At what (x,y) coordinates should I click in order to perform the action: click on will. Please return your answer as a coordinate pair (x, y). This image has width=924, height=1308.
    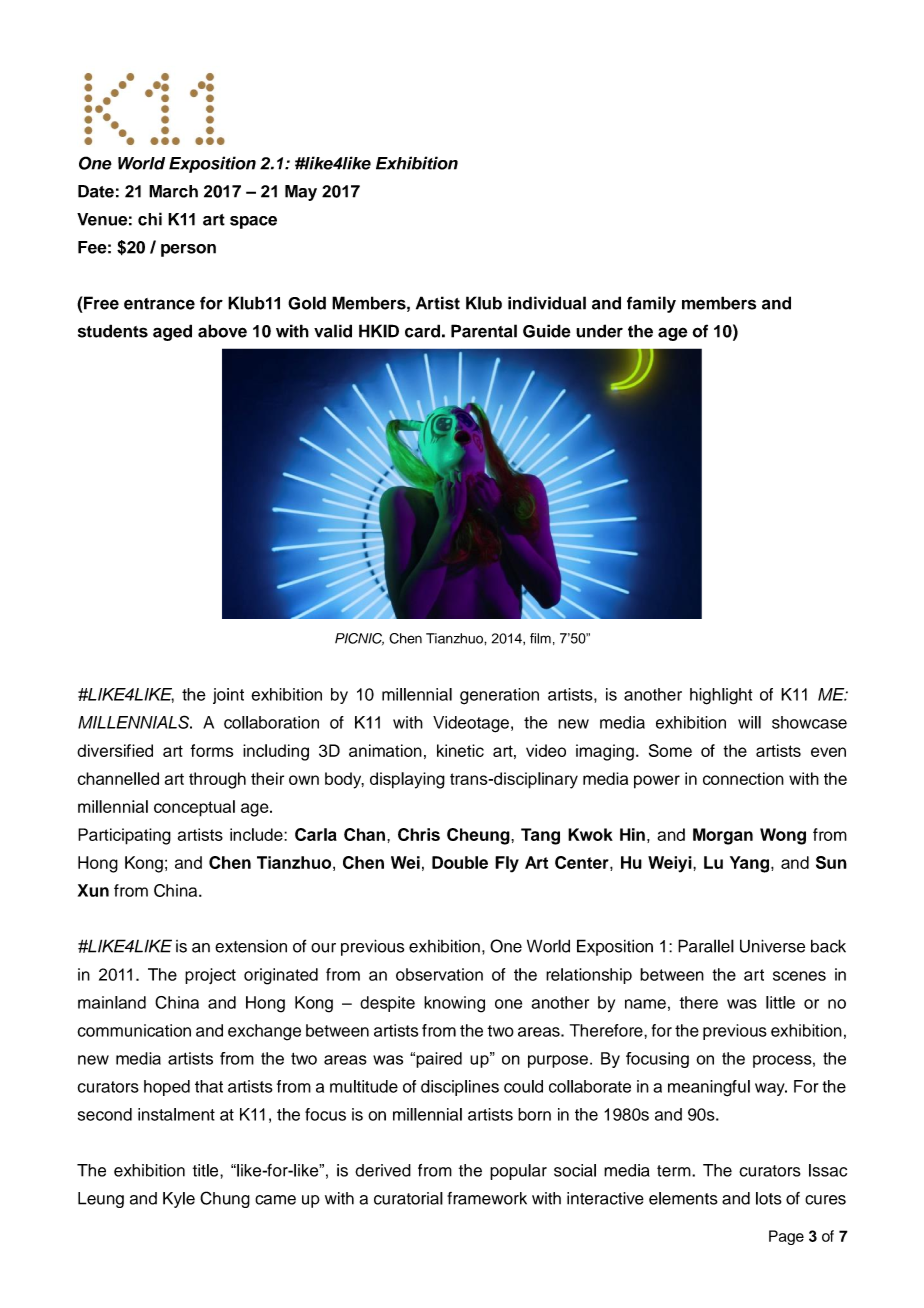
    Looking at the image, I should click on (749, 722).
